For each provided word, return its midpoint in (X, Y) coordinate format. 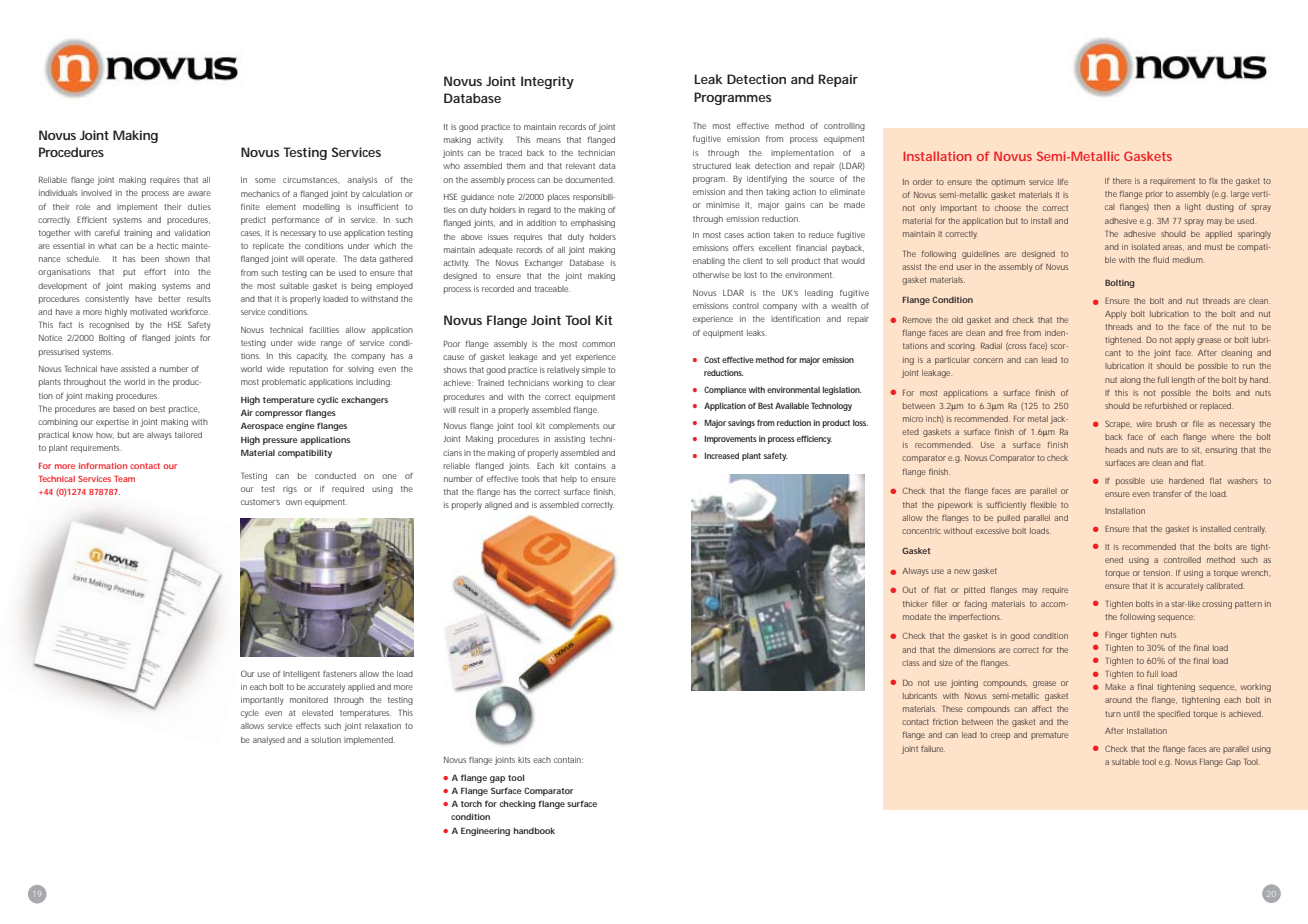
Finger (1116, 635)
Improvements (731, 440)
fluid (1161, 259)
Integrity (547, 82)
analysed (269, 741)
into (182, 272)
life (1063, 181)
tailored (188, 435)
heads (1116, 450)
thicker (915, 604)
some (265, 180)
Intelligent (301, 675)
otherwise (711, 275)
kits (524, 760)
